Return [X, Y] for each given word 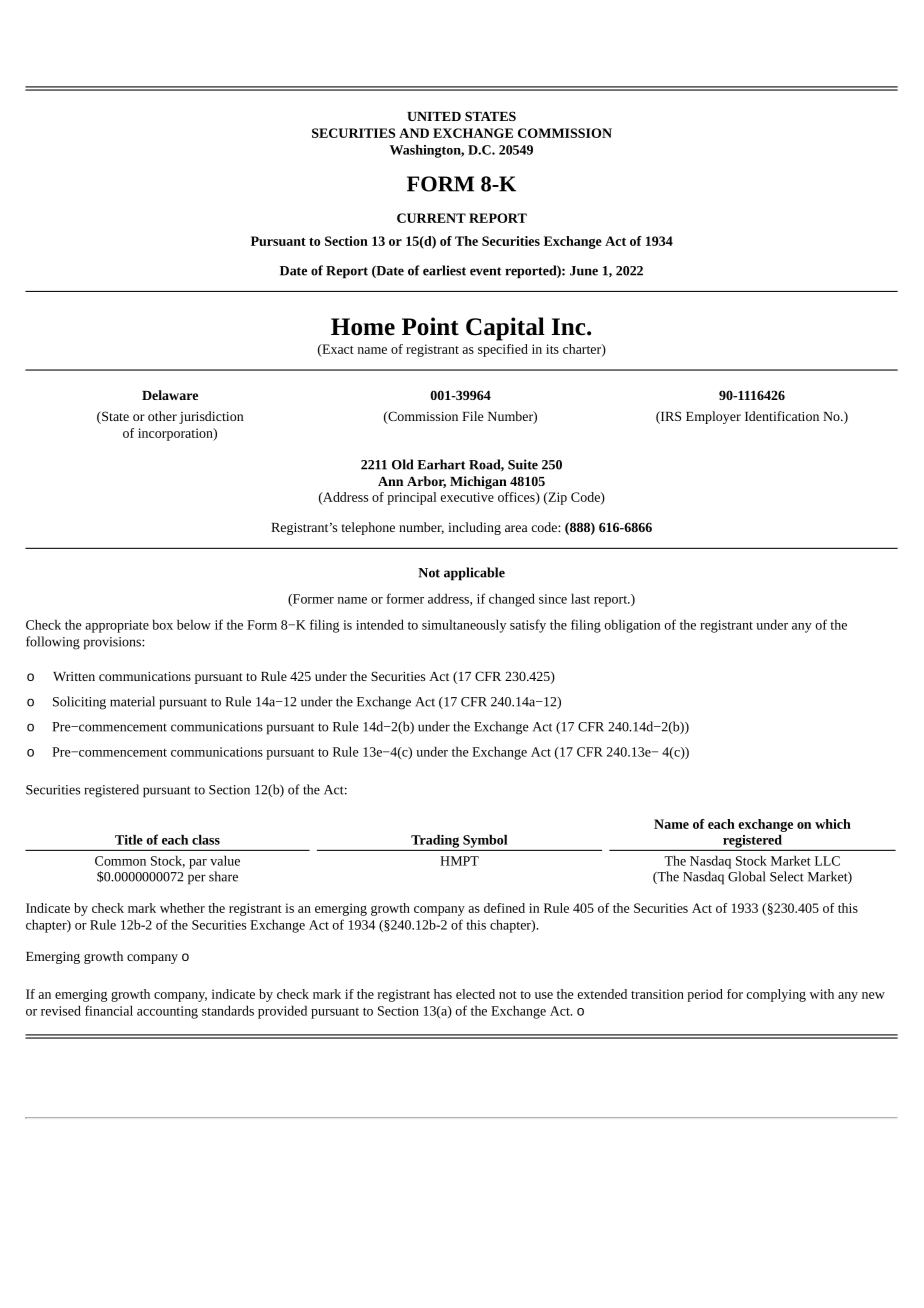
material [132, 701]
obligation [632, 626]
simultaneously [464, 626]
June [584, 271]
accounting [167, 1012]
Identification [782, 416]
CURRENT [431, 218]
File [472, 416]
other [162, 416]
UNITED [434, 116]
